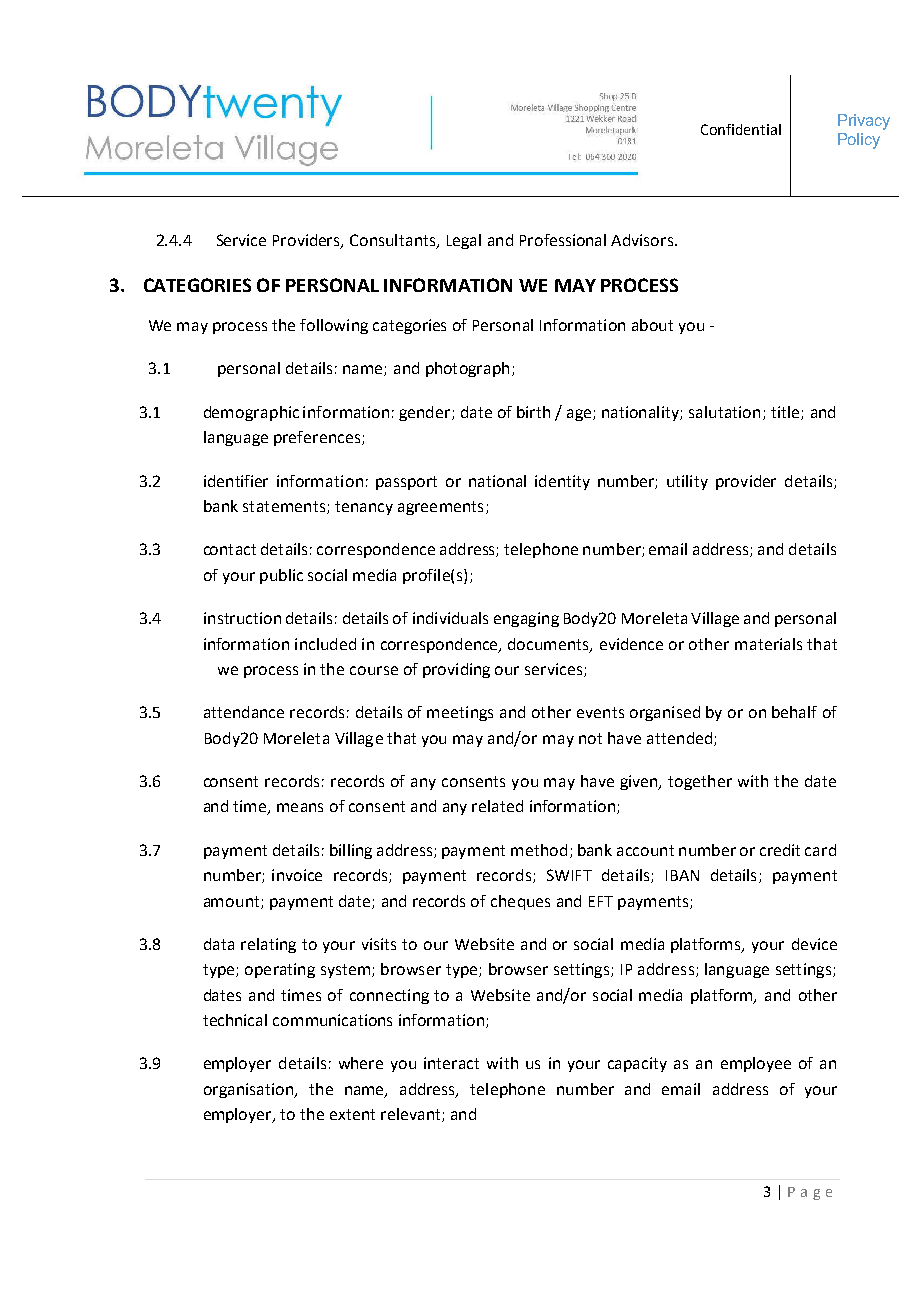 This screenshot has height=1308, width=924. I want to click on organisation, so click(250, 1090).
